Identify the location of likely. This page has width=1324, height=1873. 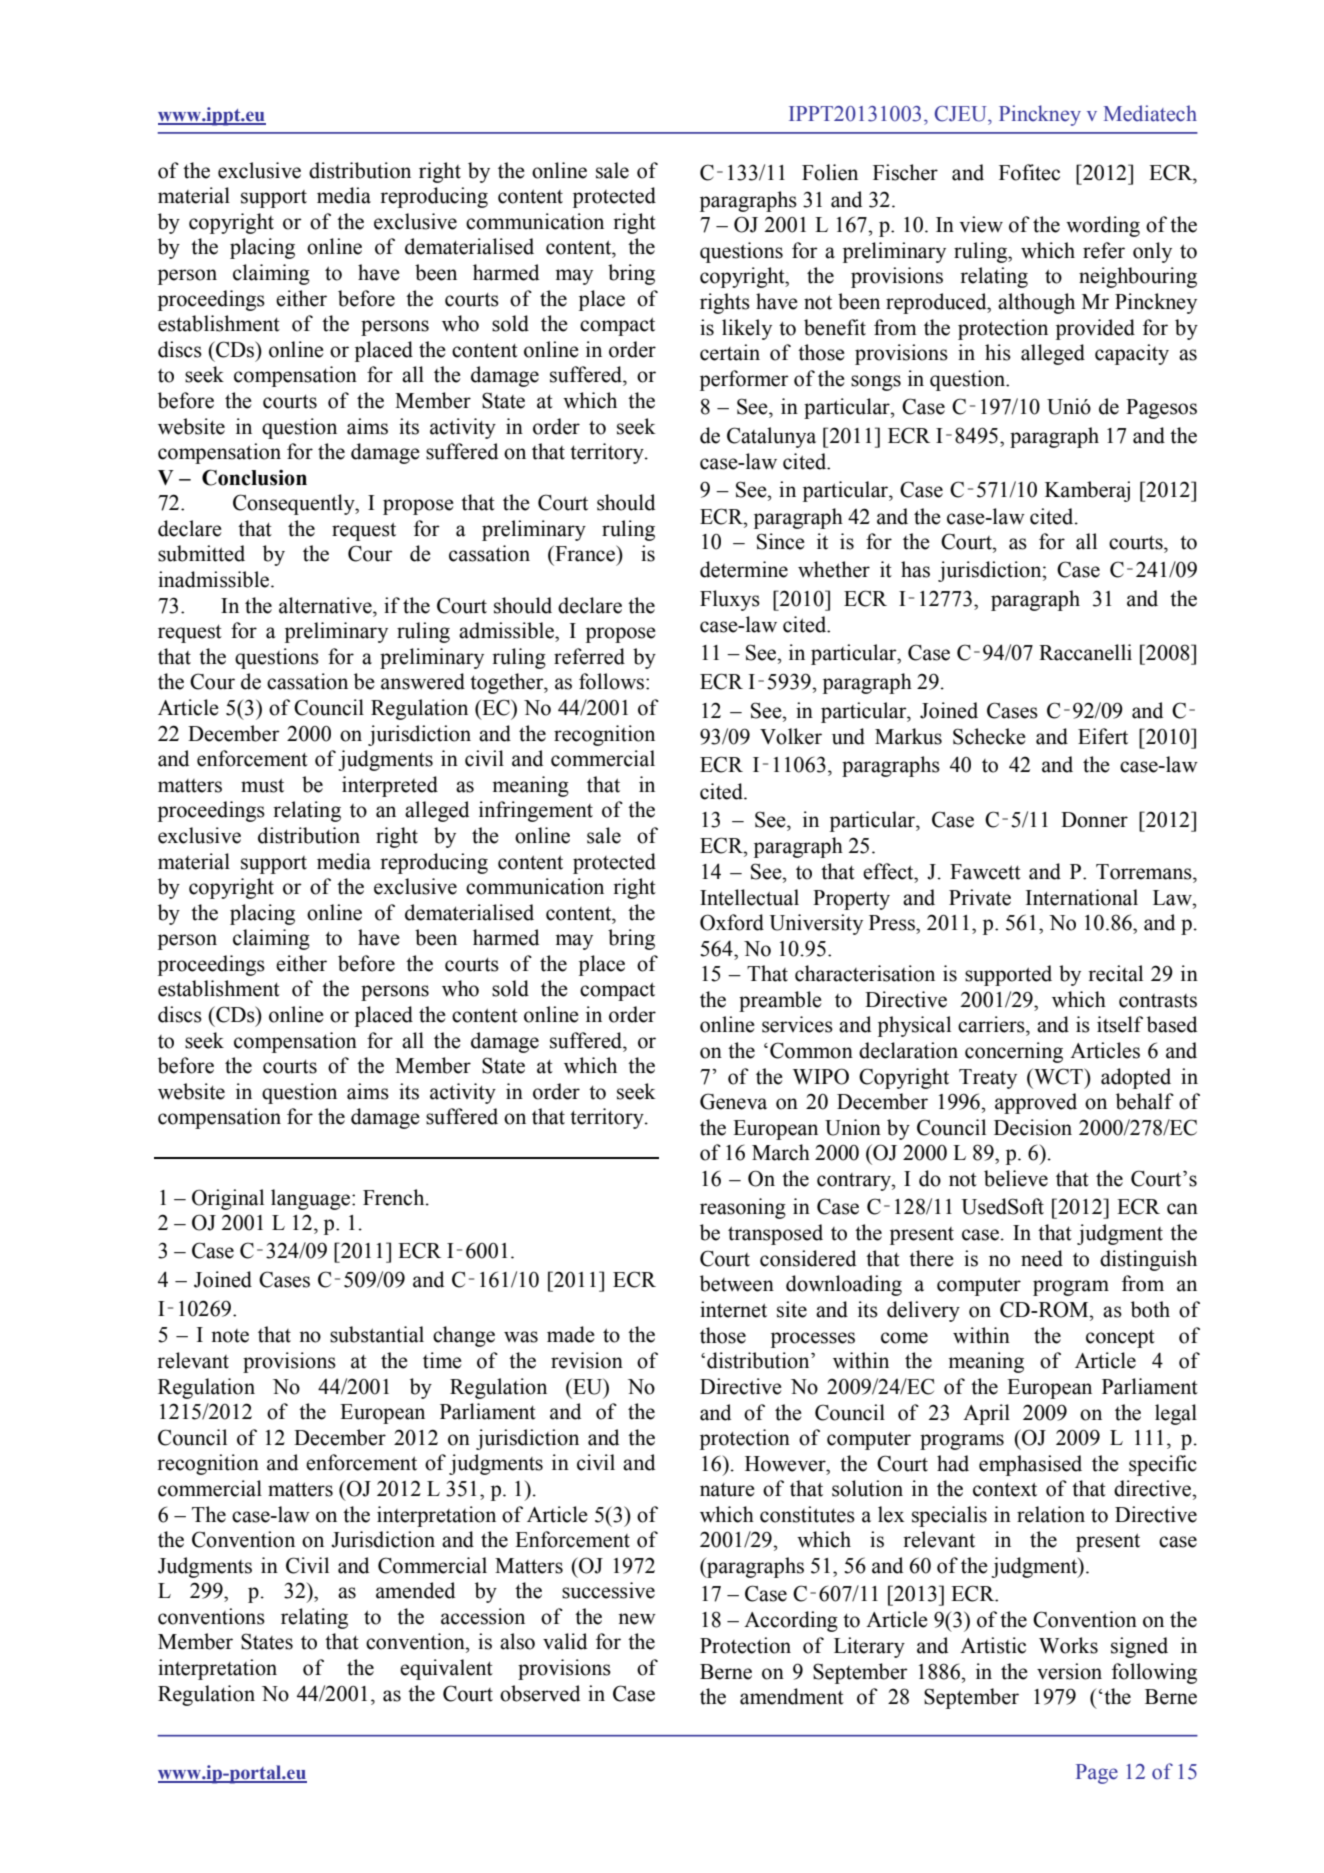
(747, 329).
